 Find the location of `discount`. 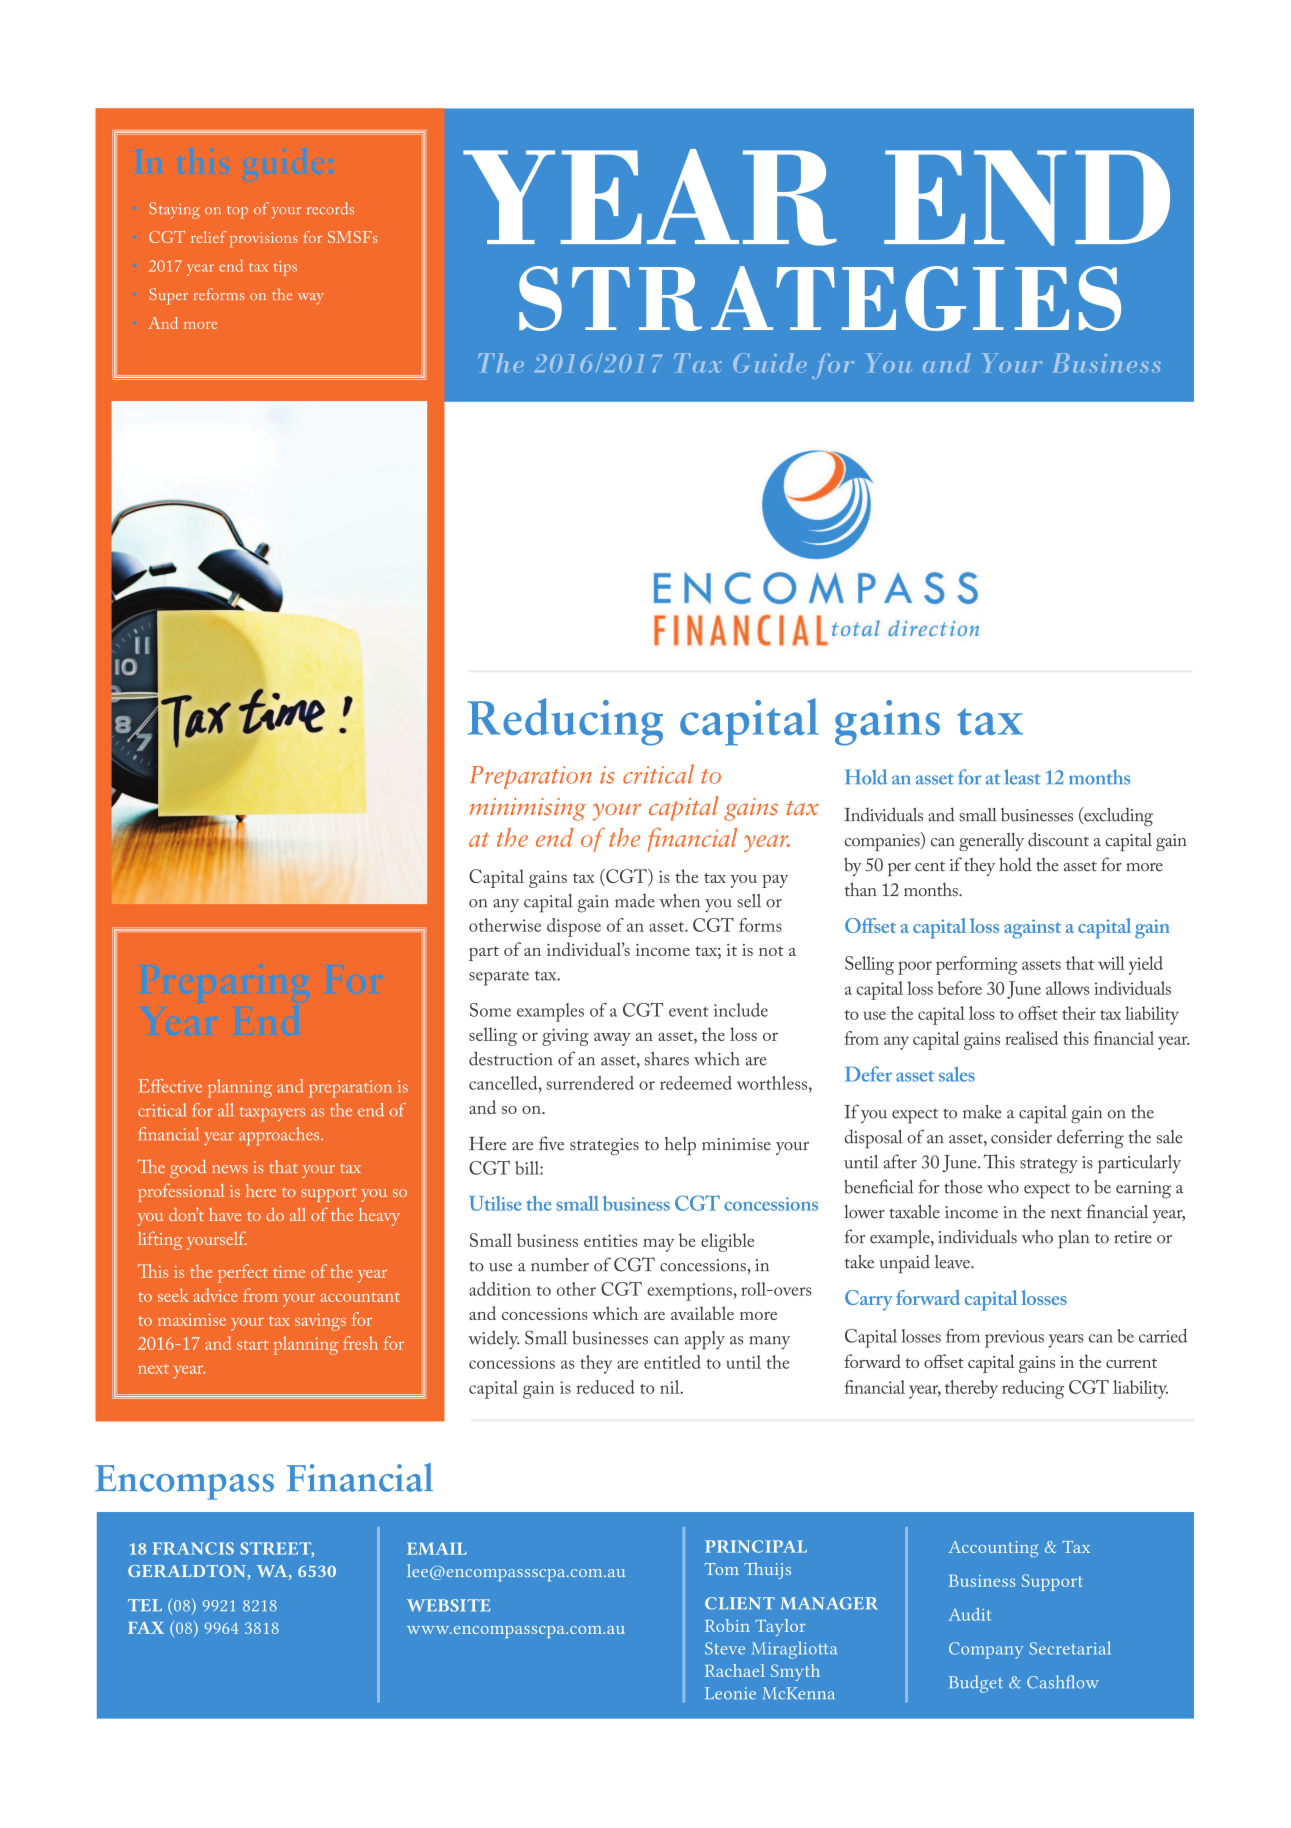

discount is located at coordinates (1058, 839).
